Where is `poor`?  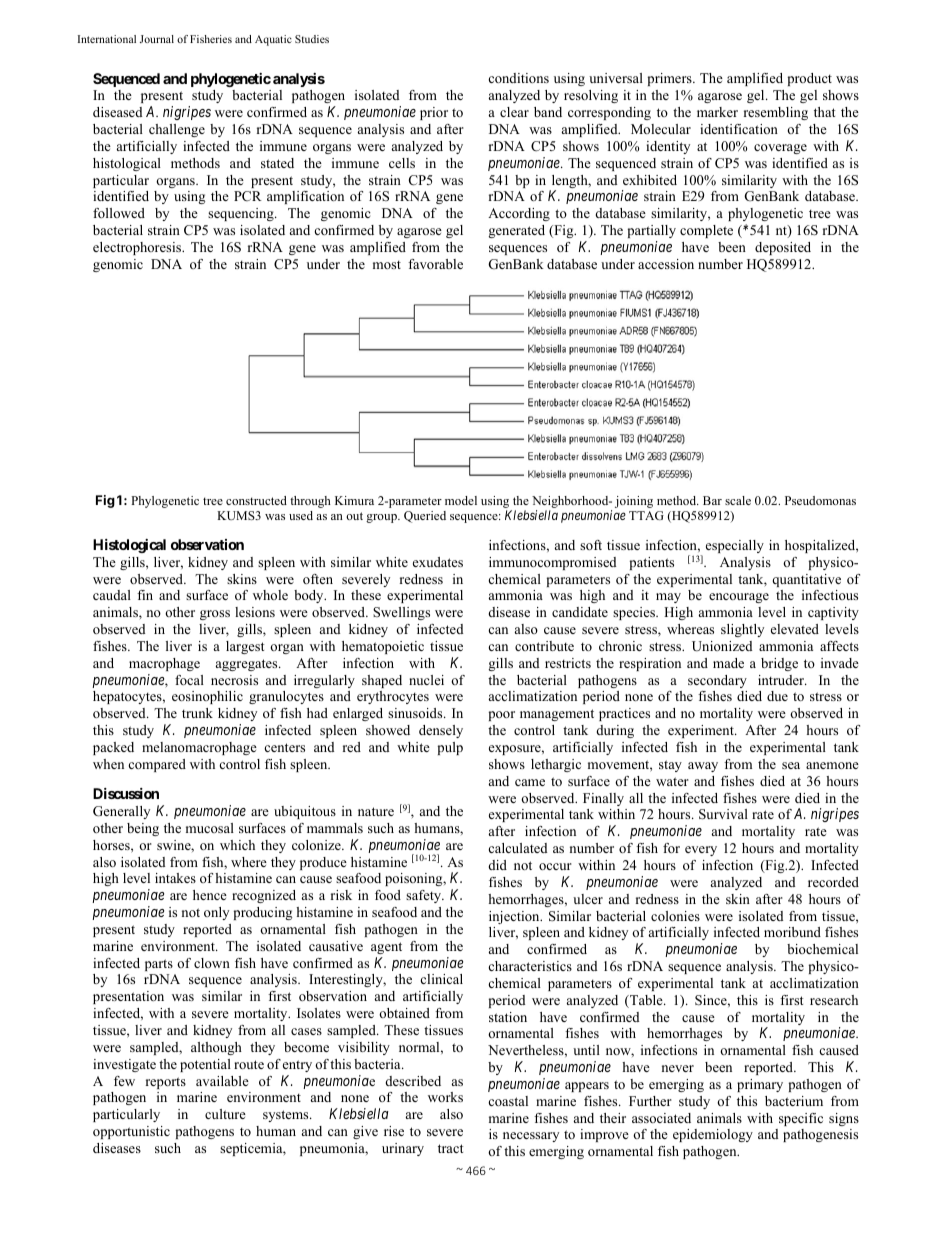
poor is located at coordinates (502, 716).
